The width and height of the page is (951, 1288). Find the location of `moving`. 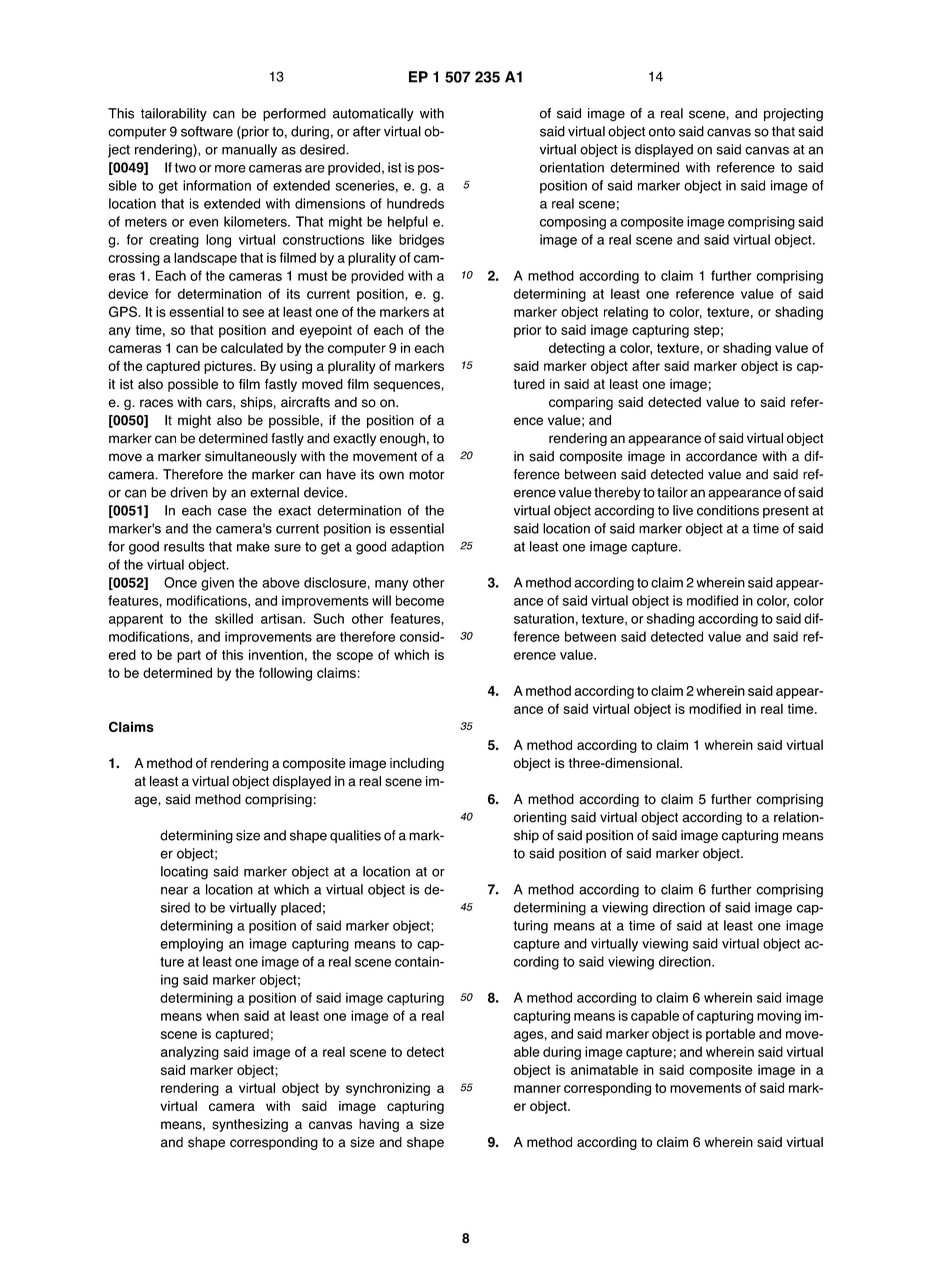

moving is located at coordinates (779, 1017).
